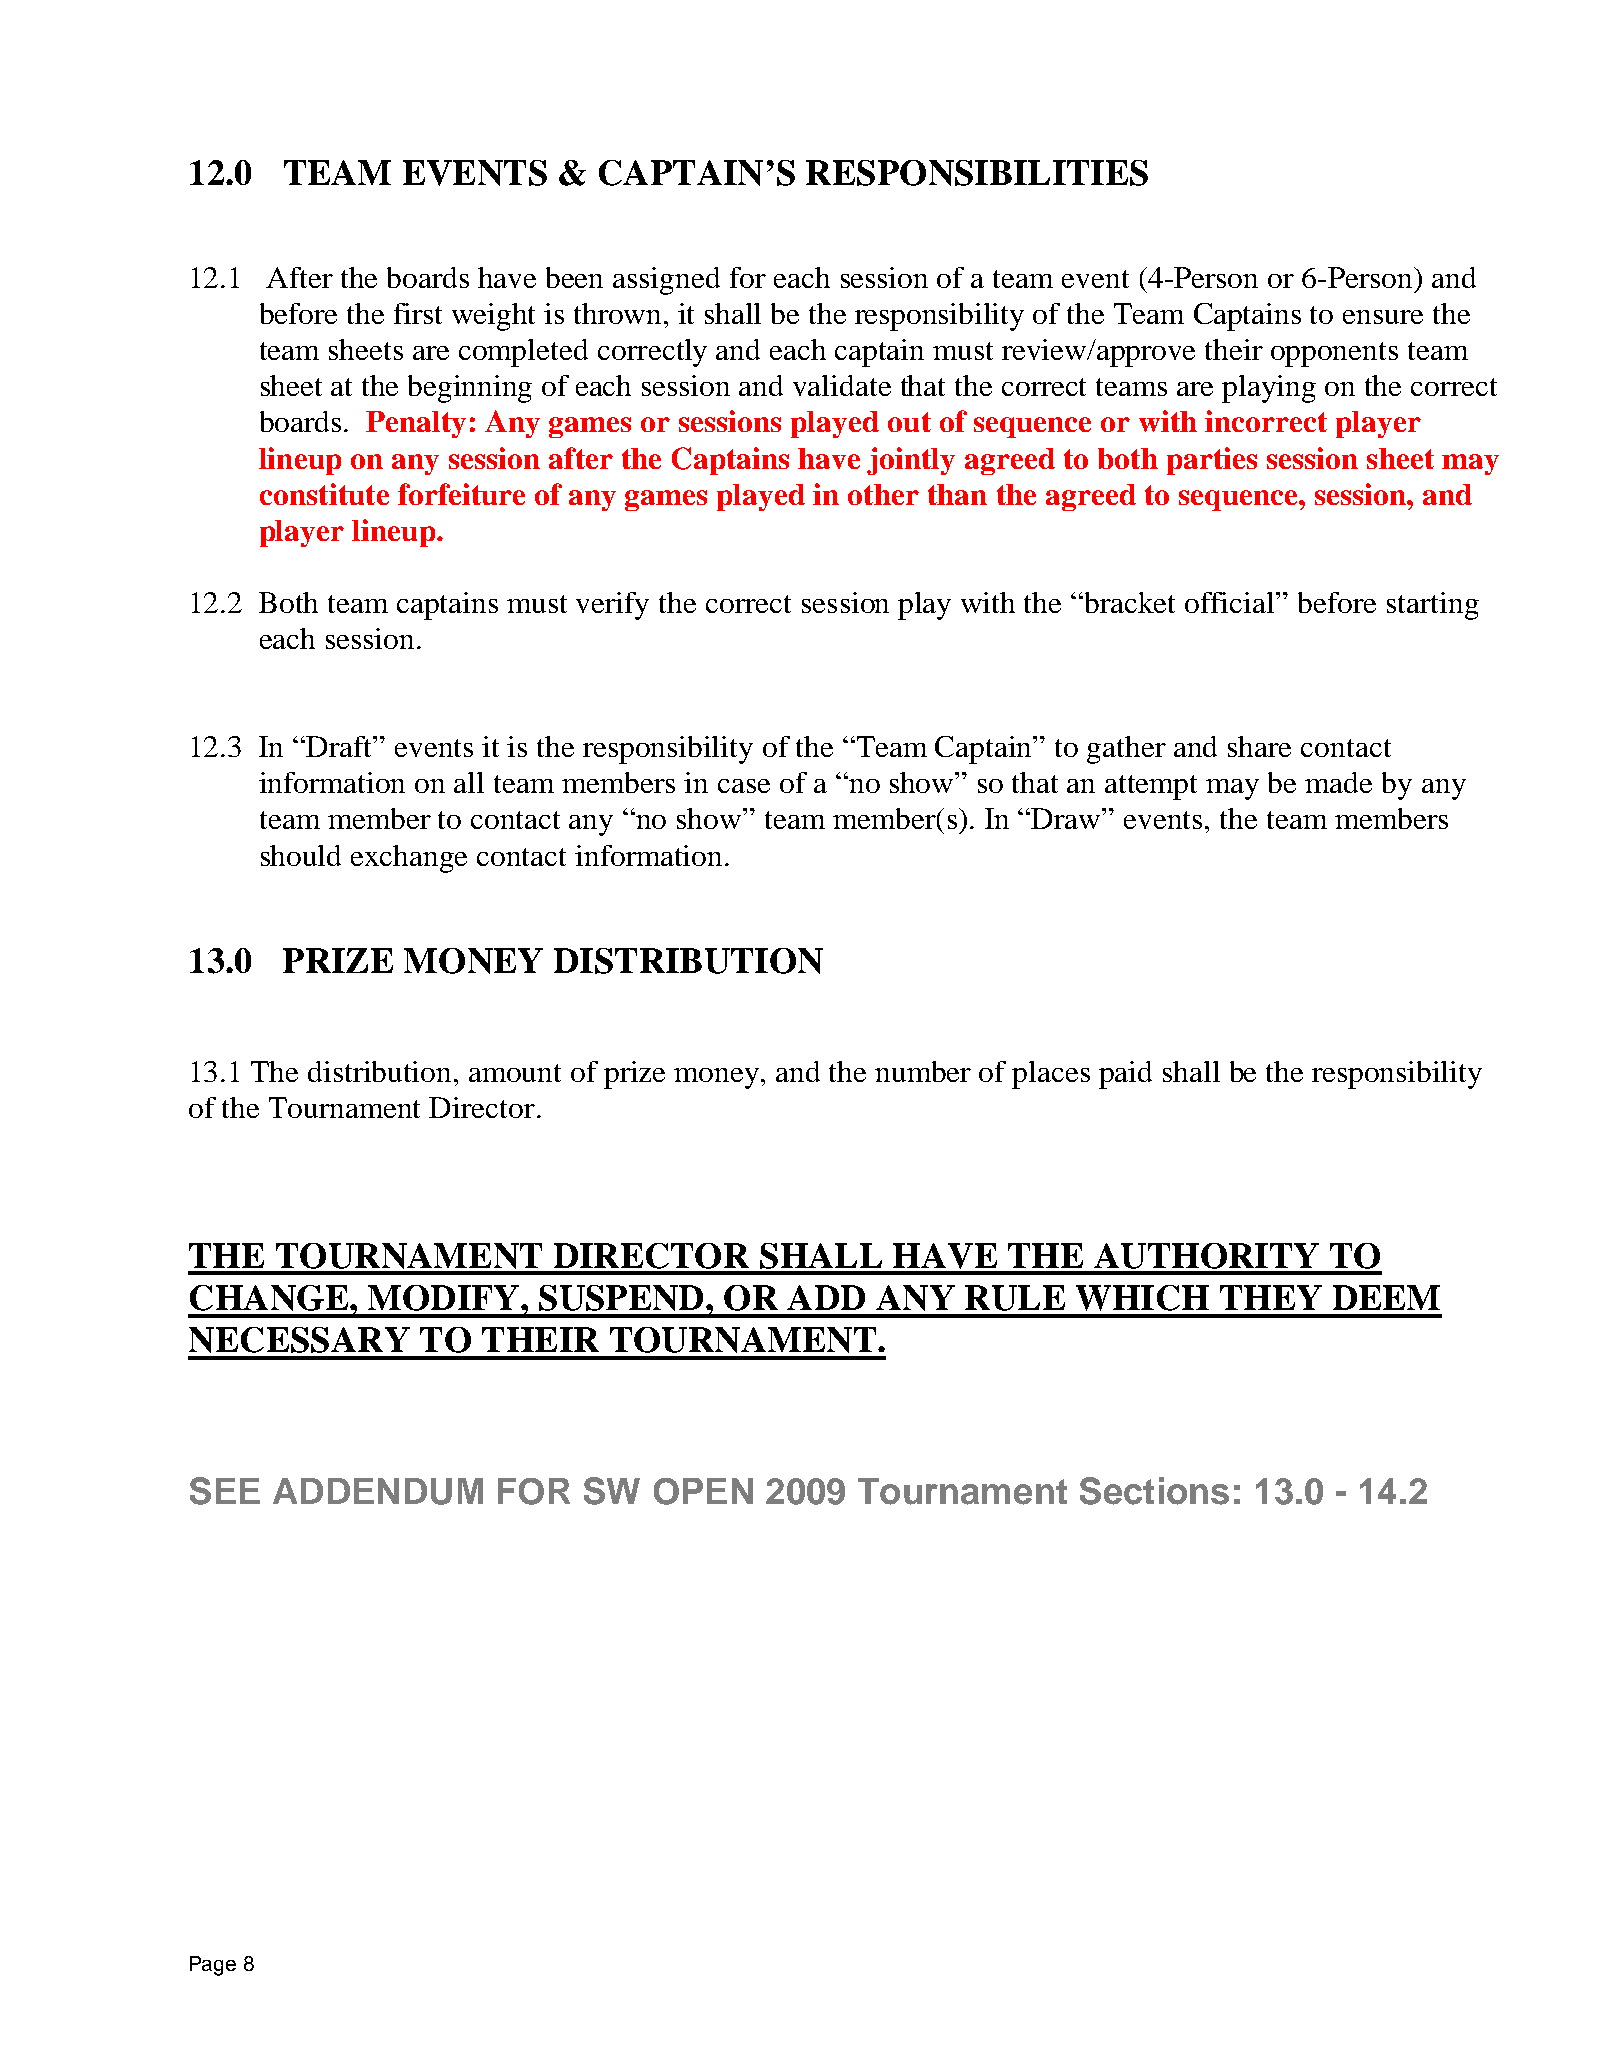 This screenshot has width=1601, height=2072. What do you see at coordinates (418, 313) in the screenshot?
I see `first` at bounding box center [418, 313].
